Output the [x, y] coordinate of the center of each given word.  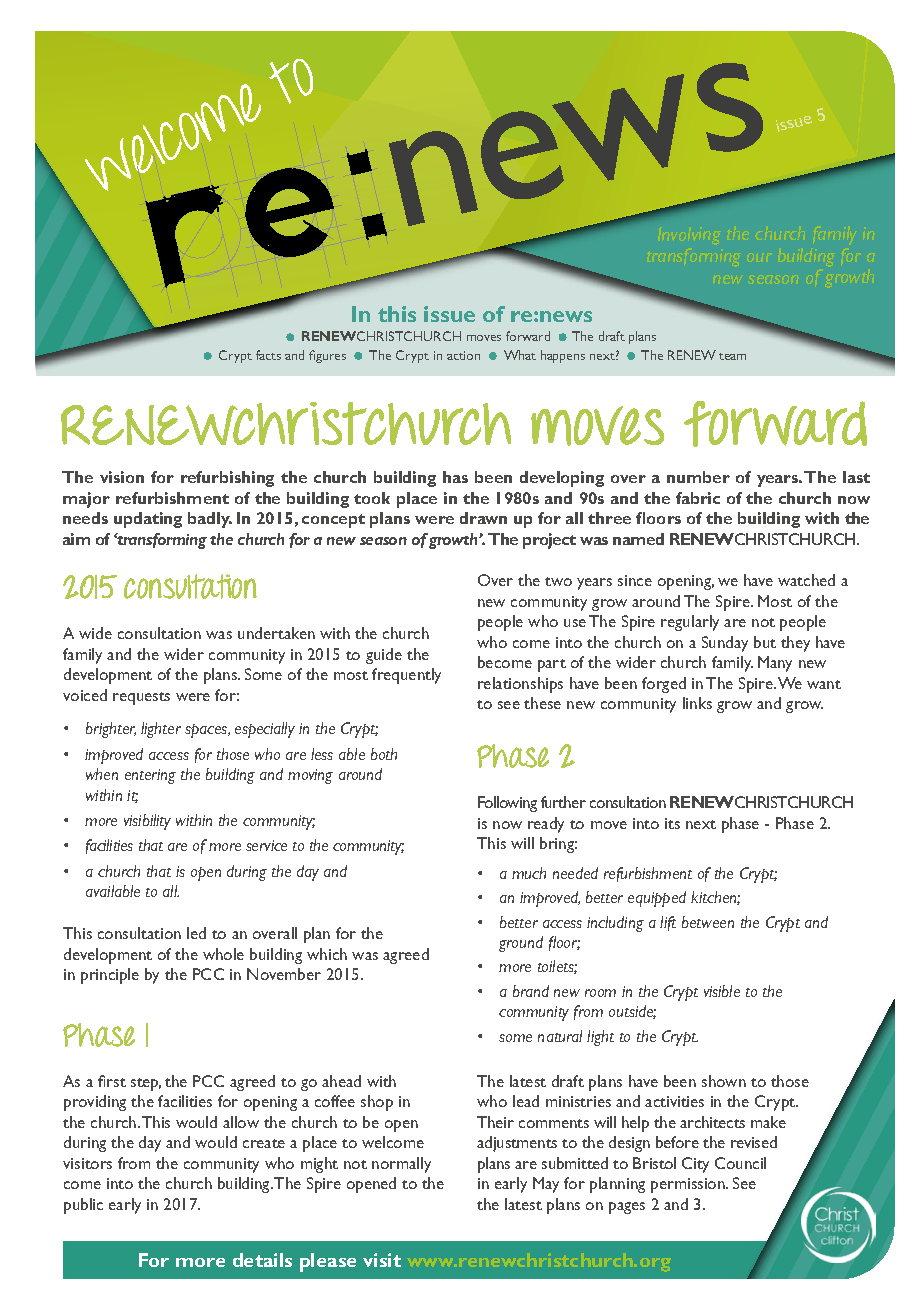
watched [806, 580]
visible [722, 991]
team [732, 356]
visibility [147, 822]
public [83, 1206]
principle [110, 976]
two [558, 581]
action [463, 355]
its [672, 823]
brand [531, 991]
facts [268, 355]
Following [507, 804]
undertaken [276, 633]
